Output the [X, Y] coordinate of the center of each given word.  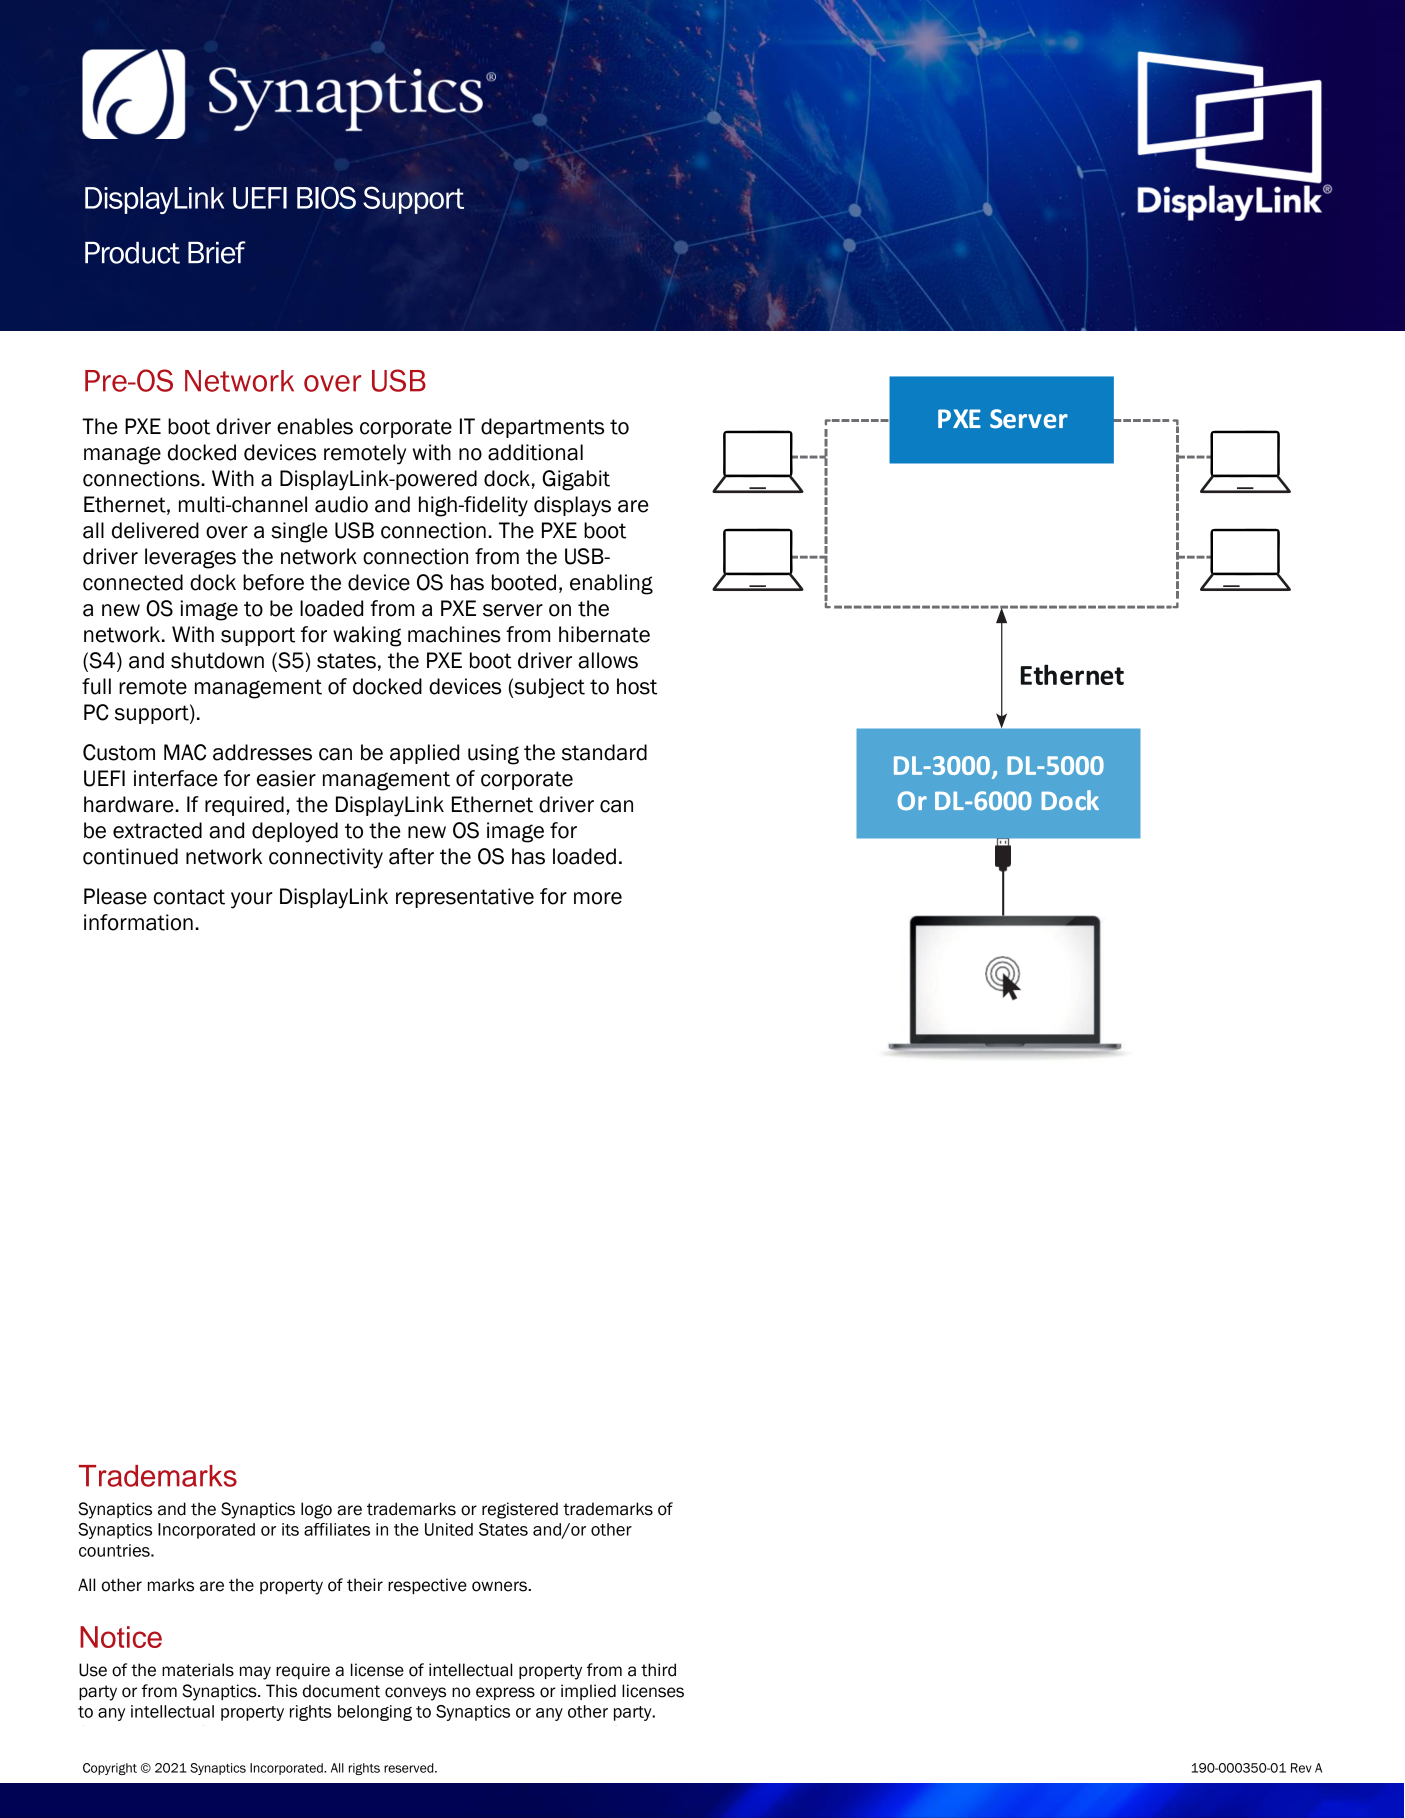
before [273, 582]
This [281, 1691]
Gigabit [576, 480]
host [637, 686]
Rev [1301, 1768]
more [598, 898]
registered [520, 1510]
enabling [611, 584]
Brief [217, 252]
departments [542, 428]
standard [604, 752]
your [251, 900]
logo [316, 1510]
